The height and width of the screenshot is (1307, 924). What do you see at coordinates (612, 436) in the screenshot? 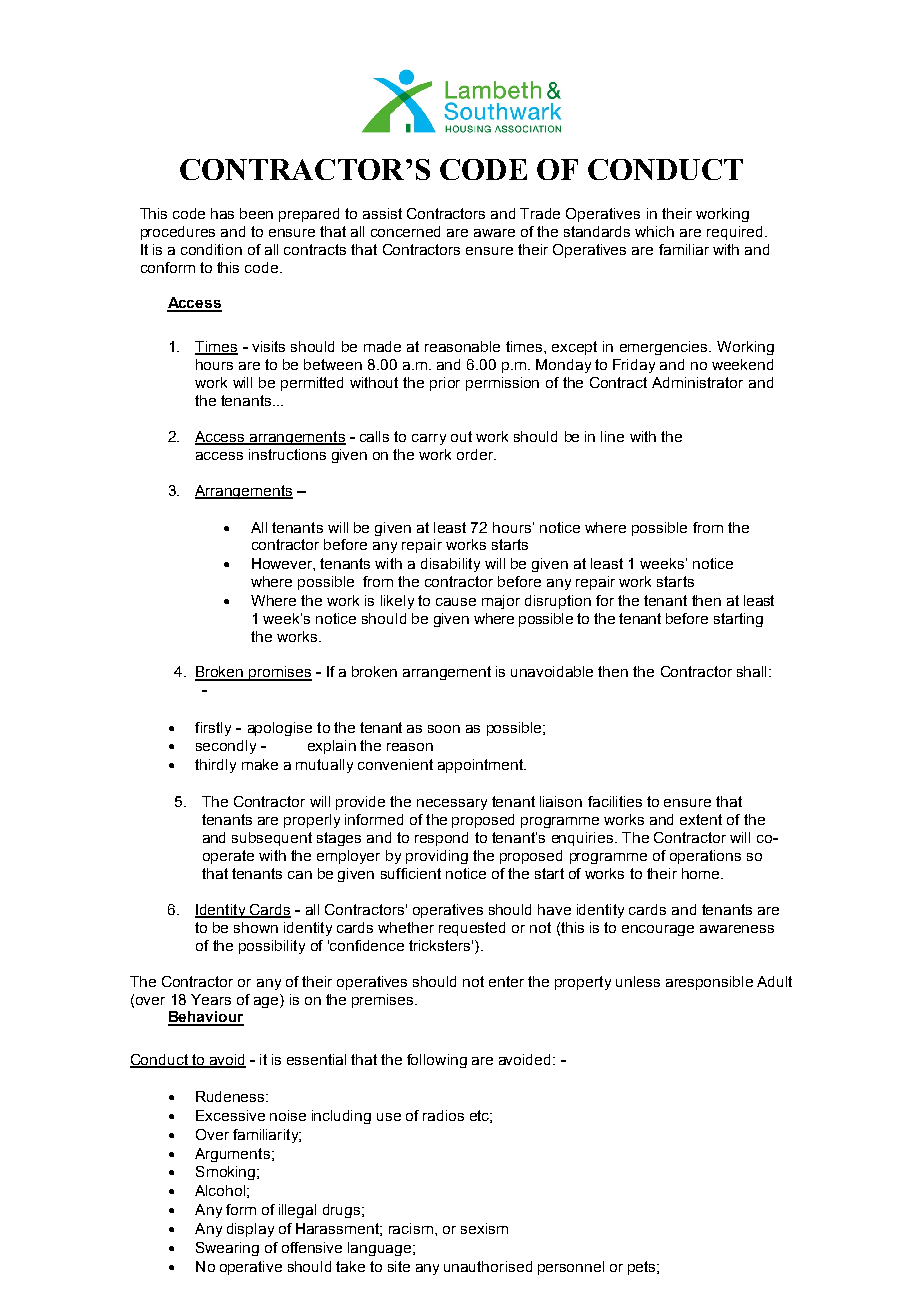
I see `line` at bounding box center [612, 436].
